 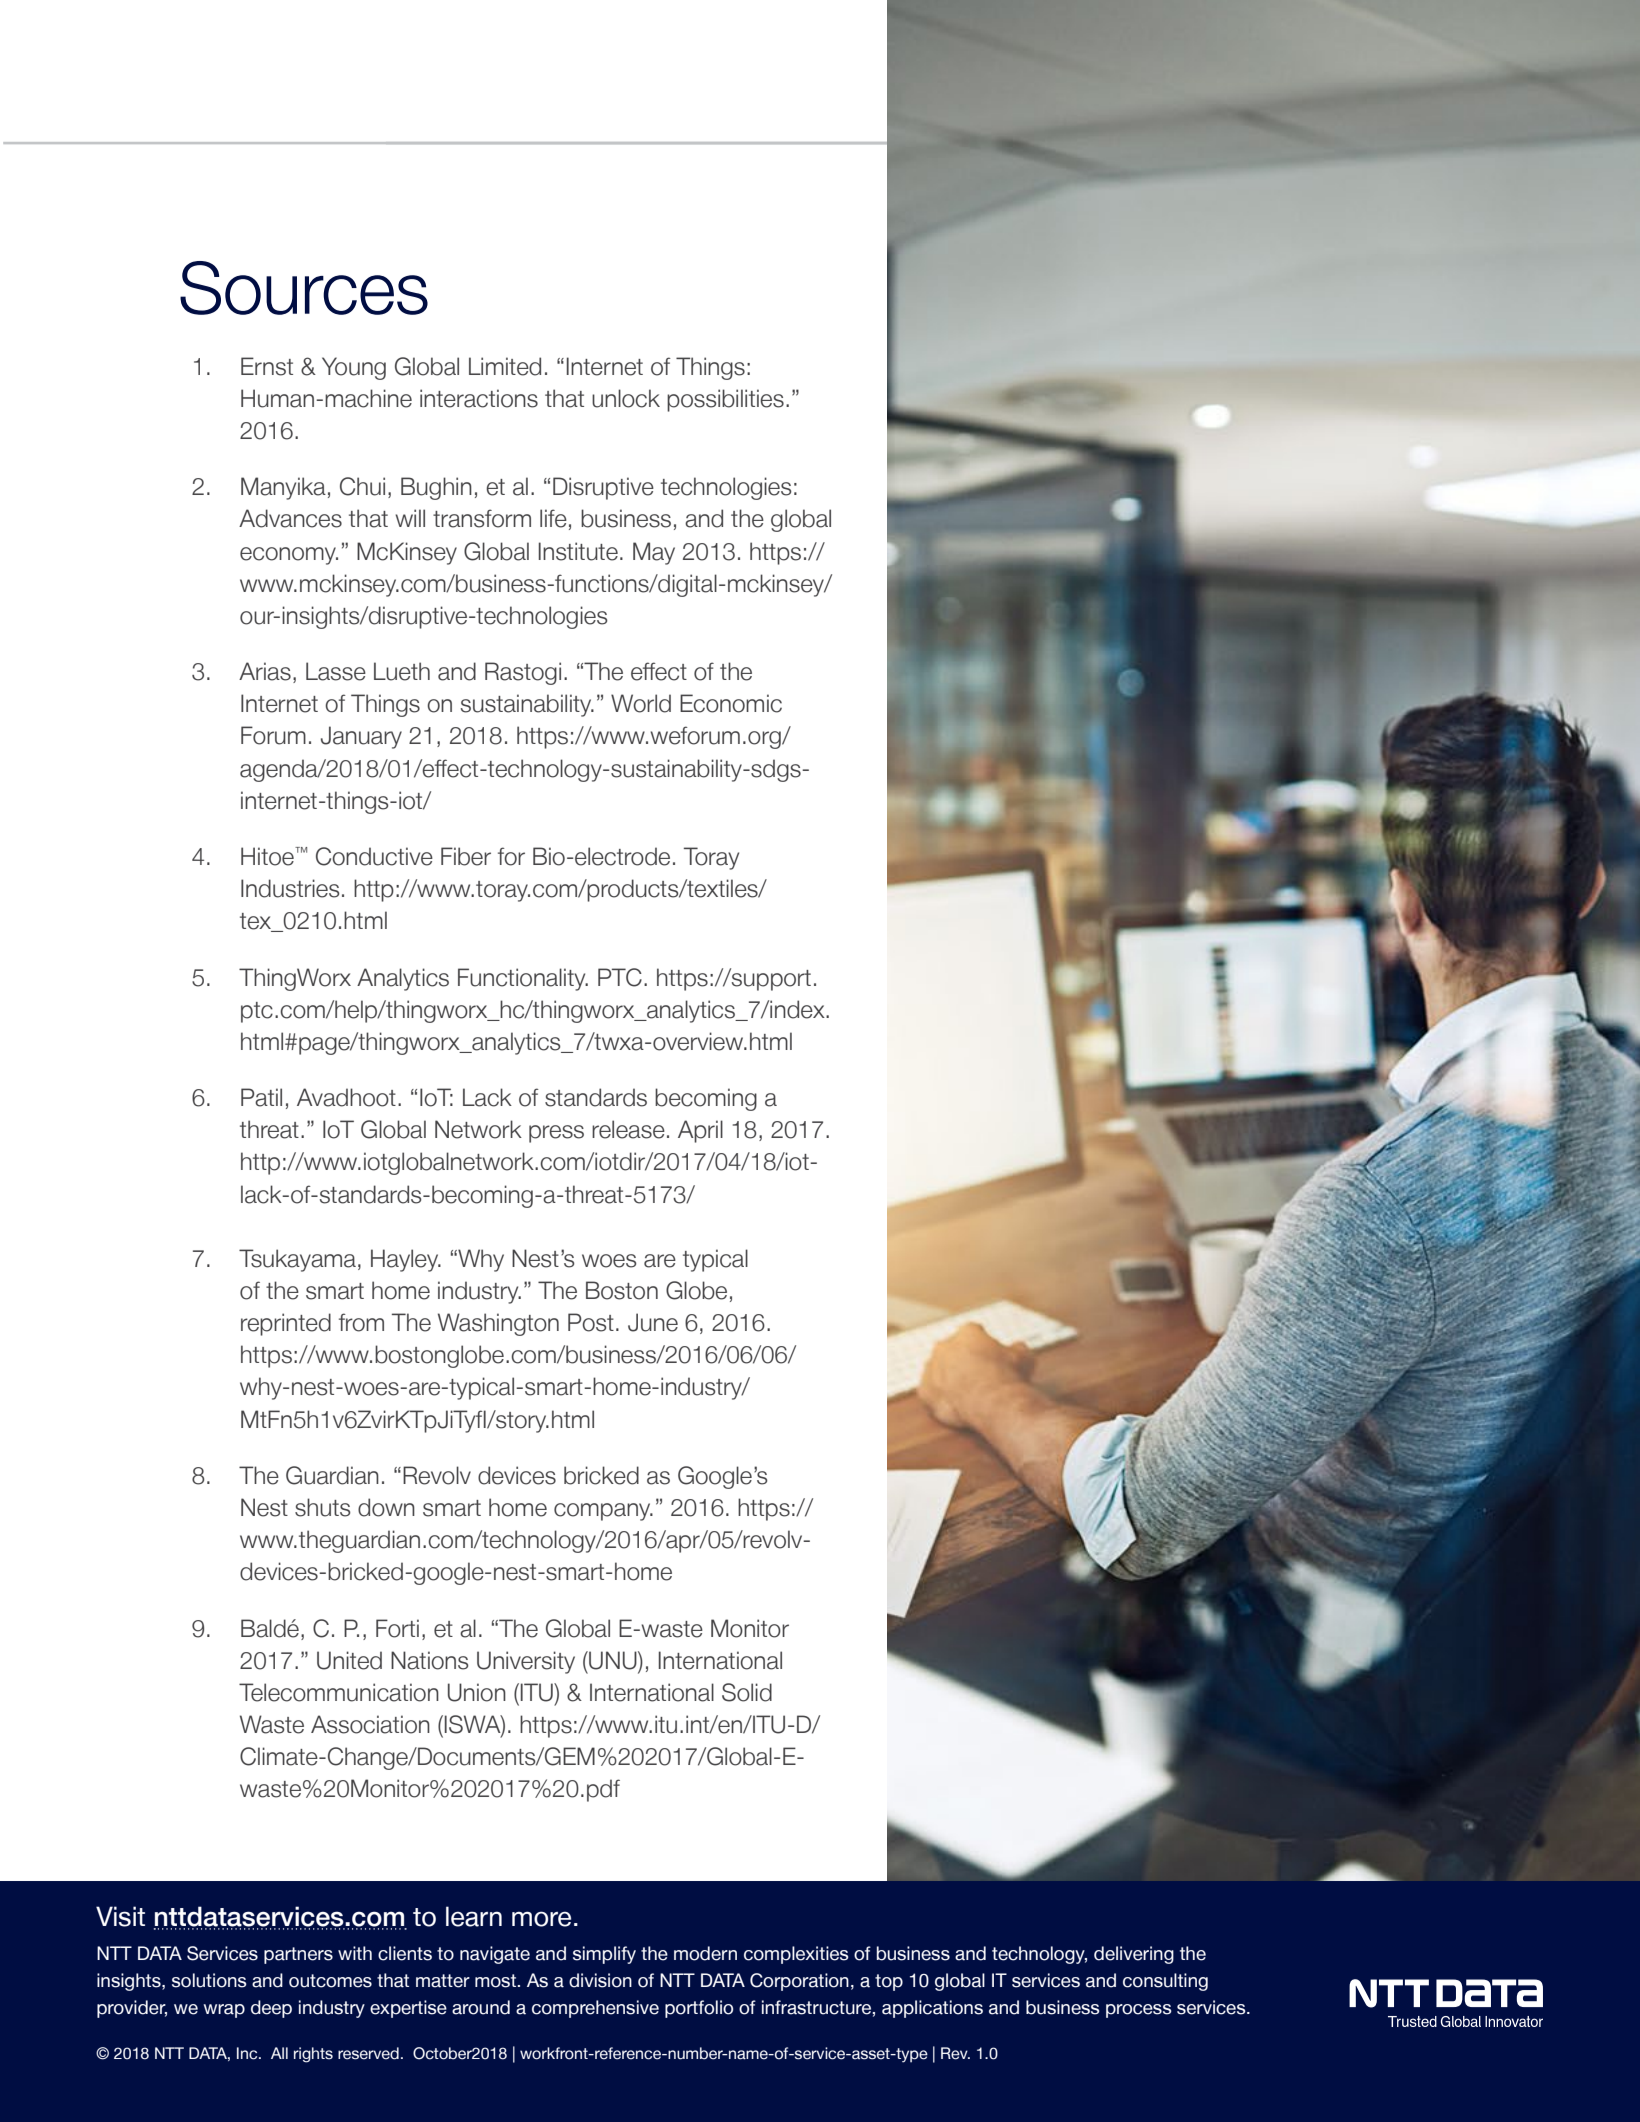 I want to click on reprinted, so click(x=286, y=1324).
